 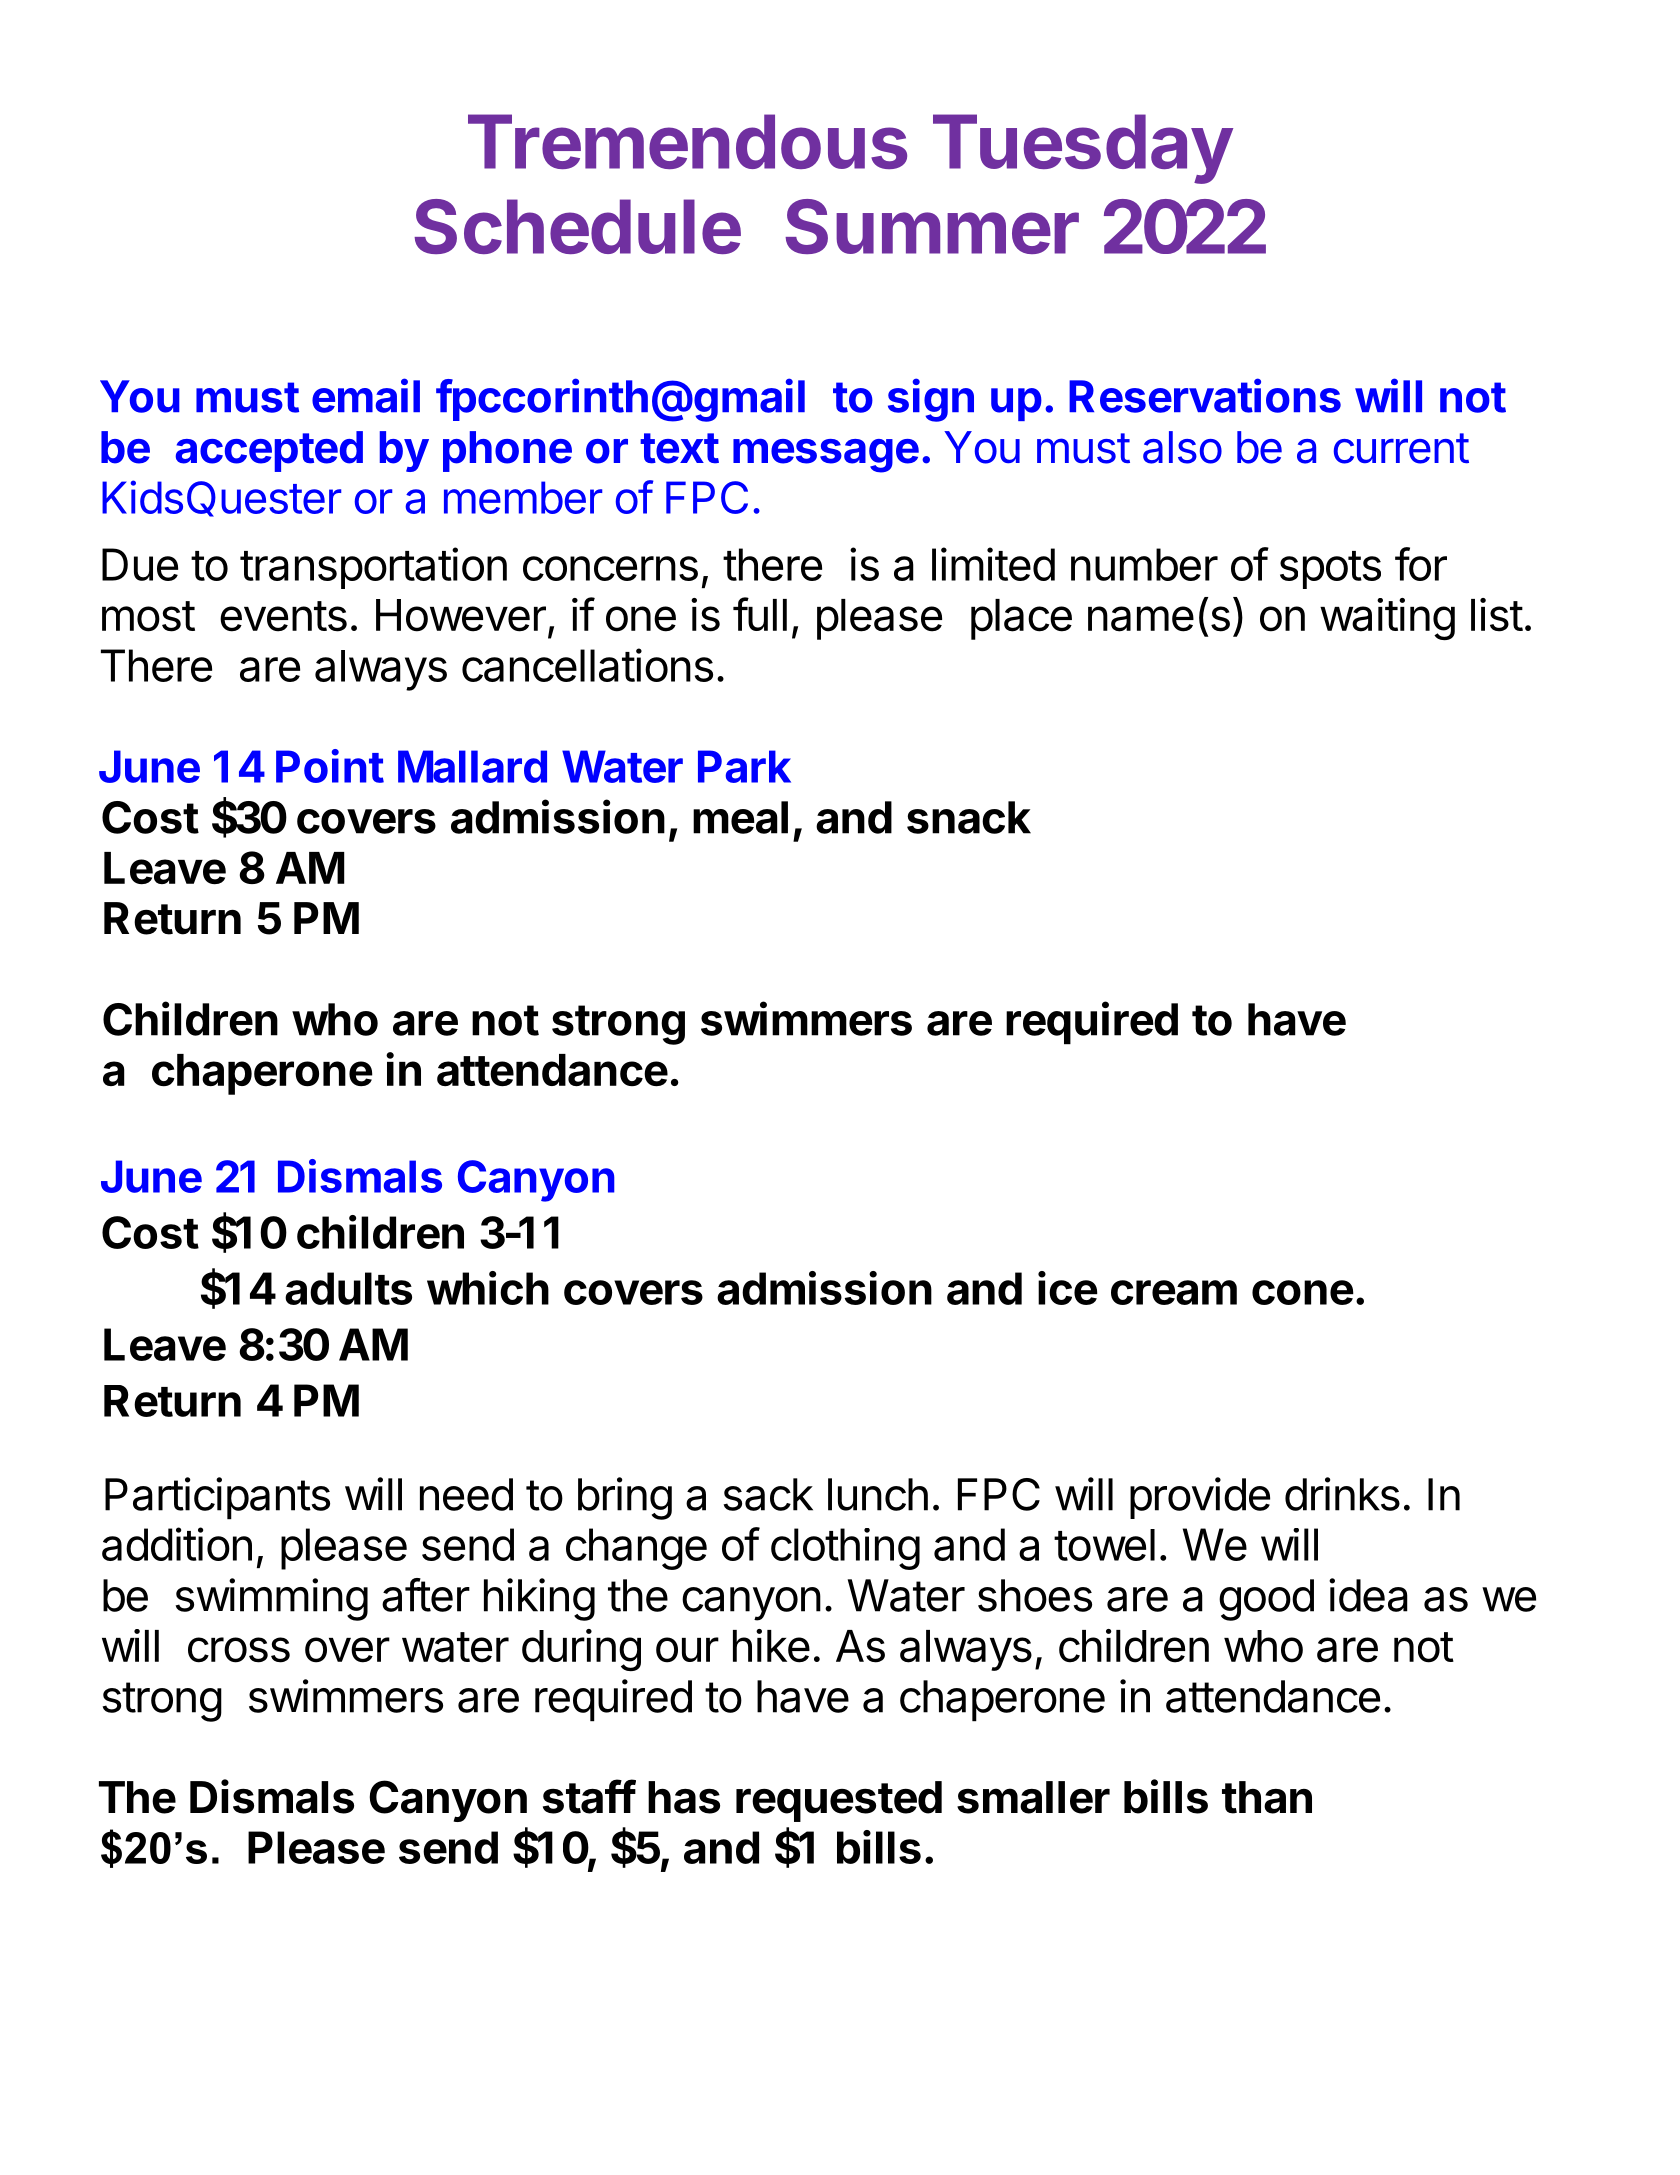 I want to click on than, so click(x=1267, y=1797).
